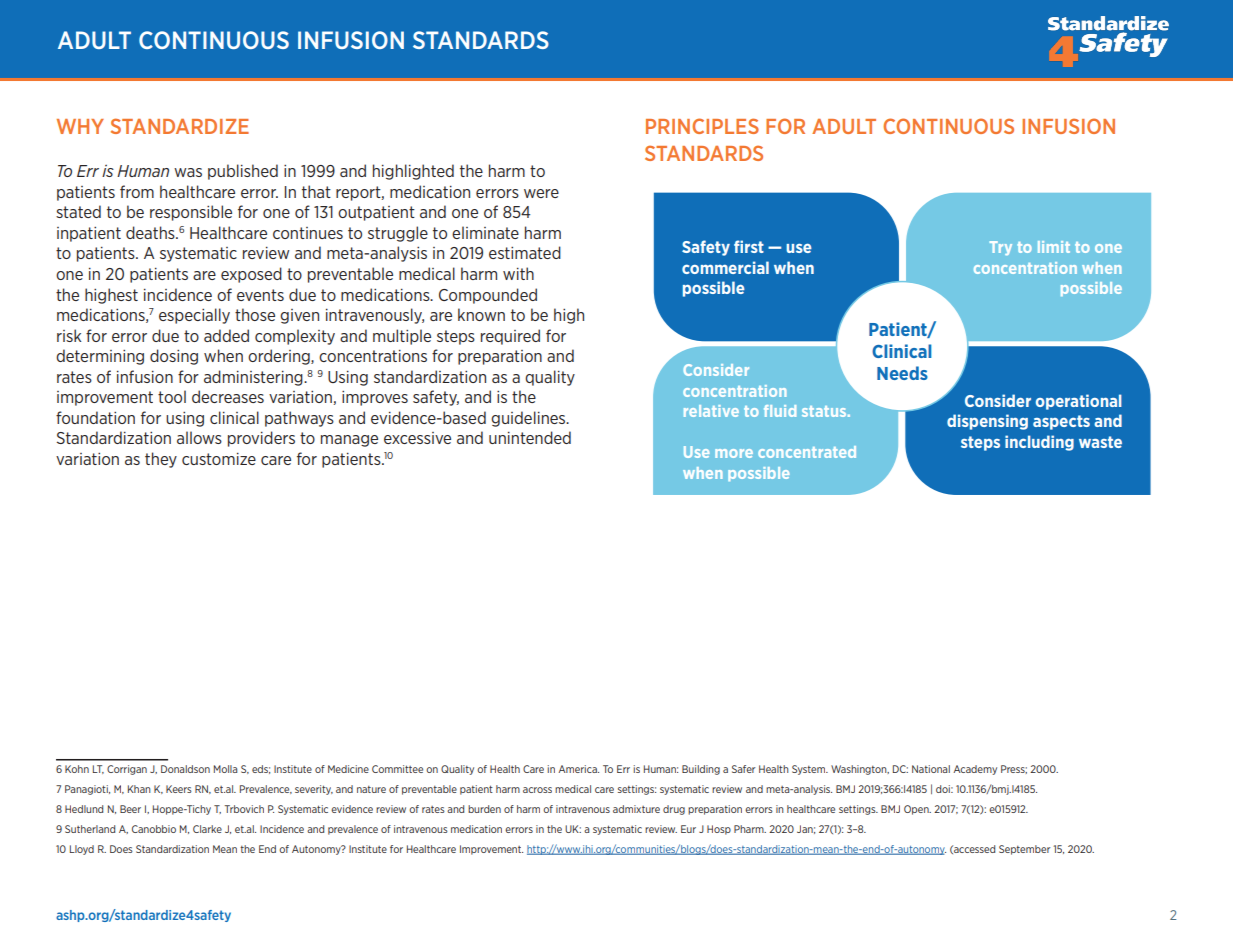 The image size is (1233, 952). I want to click on America, so click(578, 769).
